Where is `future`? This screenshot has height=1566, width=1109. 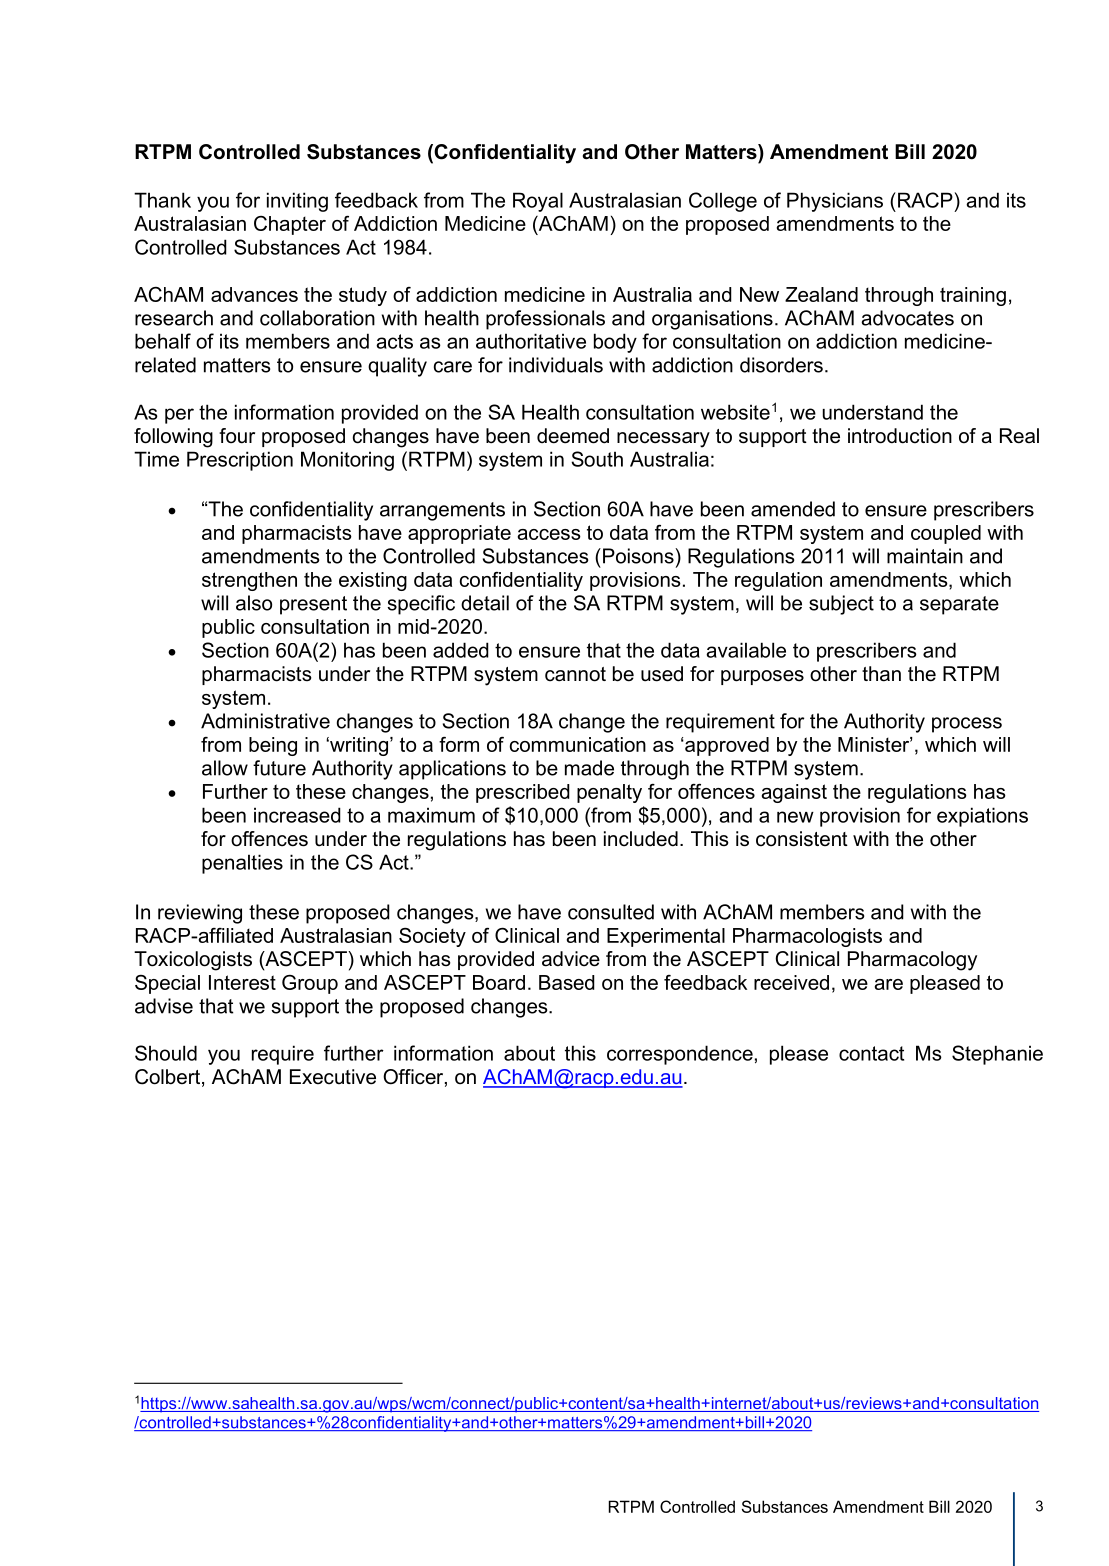
future is located at coordinates (279, 768).
